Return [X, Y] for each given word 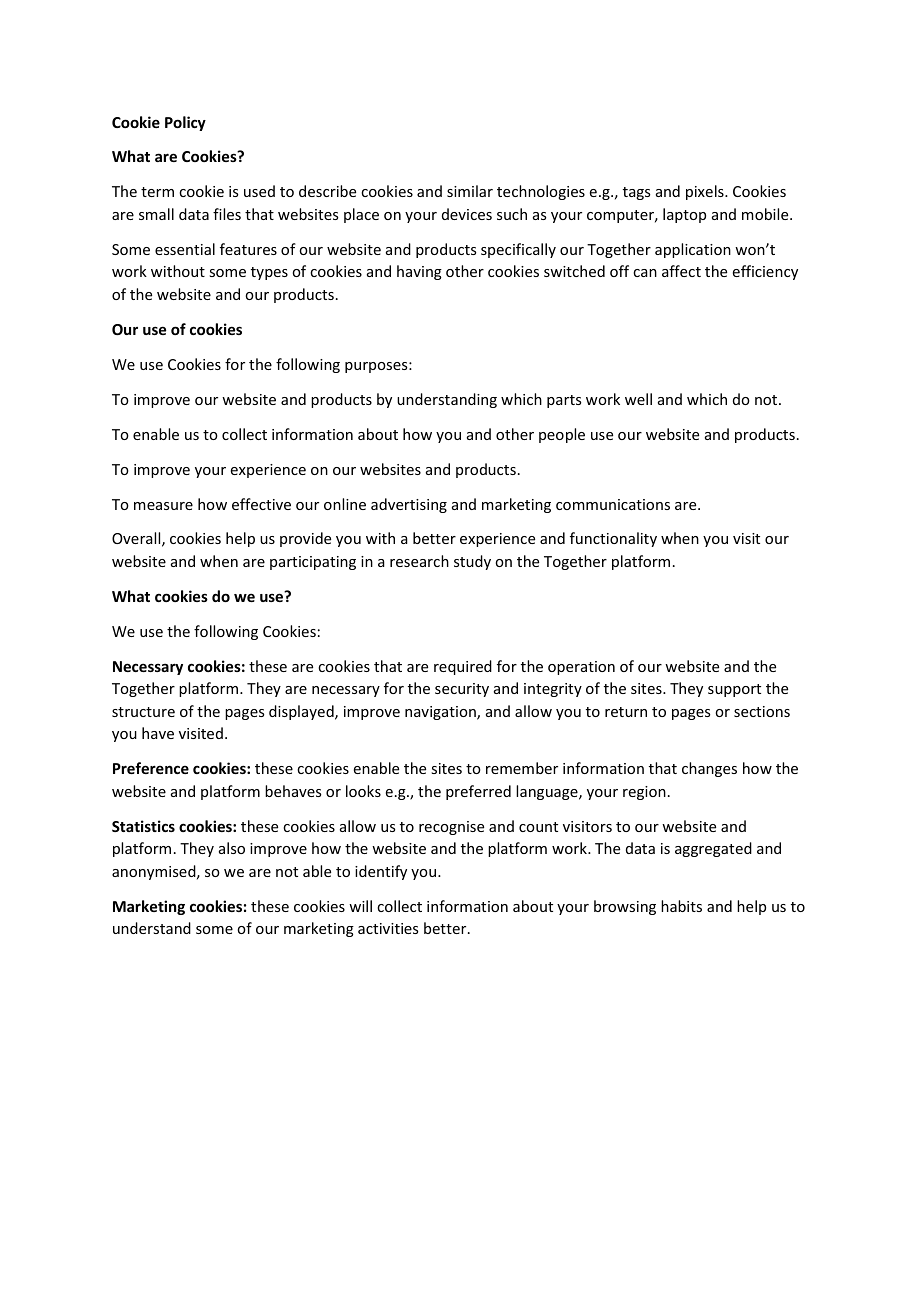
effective [261, 504]
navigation [441, 713]
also [232, 848]
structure [143, 712]
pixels [706, 192]
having [419, 272]
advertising [409, 505]
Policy [185, 123]
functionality [613, 539]
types [269, 273]
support [734, 690]
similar [470, 191]
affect [681, 271]
